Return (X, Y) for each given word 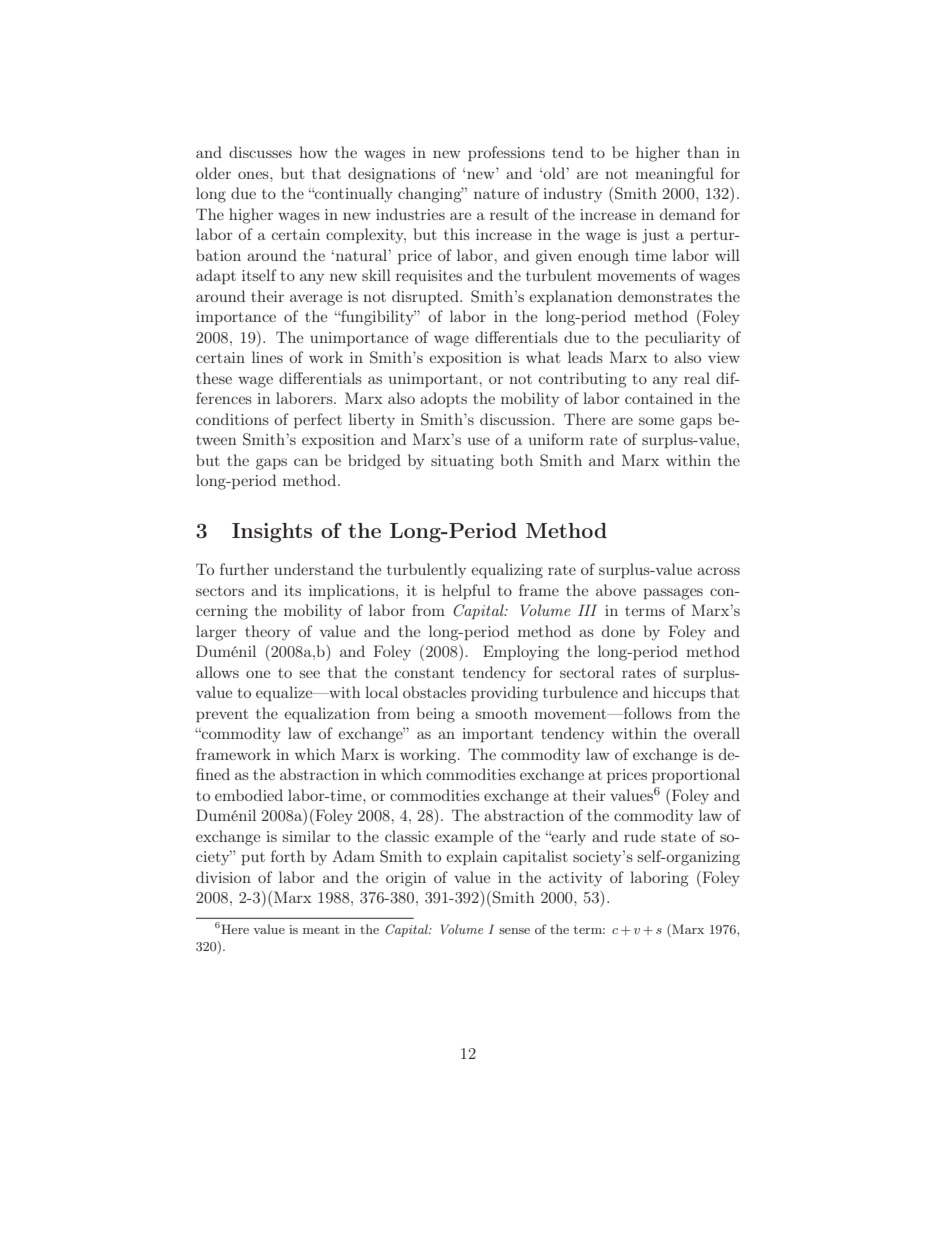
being (436, 715)
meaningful (674, 175)
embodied (249, 795)
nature (497, 194)
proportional (696, 776)
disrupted (426, 298)
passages (673, 594)
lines (267, 357)
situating (462, 462)
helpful (466, 592)
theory (267, 633)
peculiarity (683, 339)
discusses (260, 152)
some (656, 421)
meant (321, 930)
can (306, 462)
